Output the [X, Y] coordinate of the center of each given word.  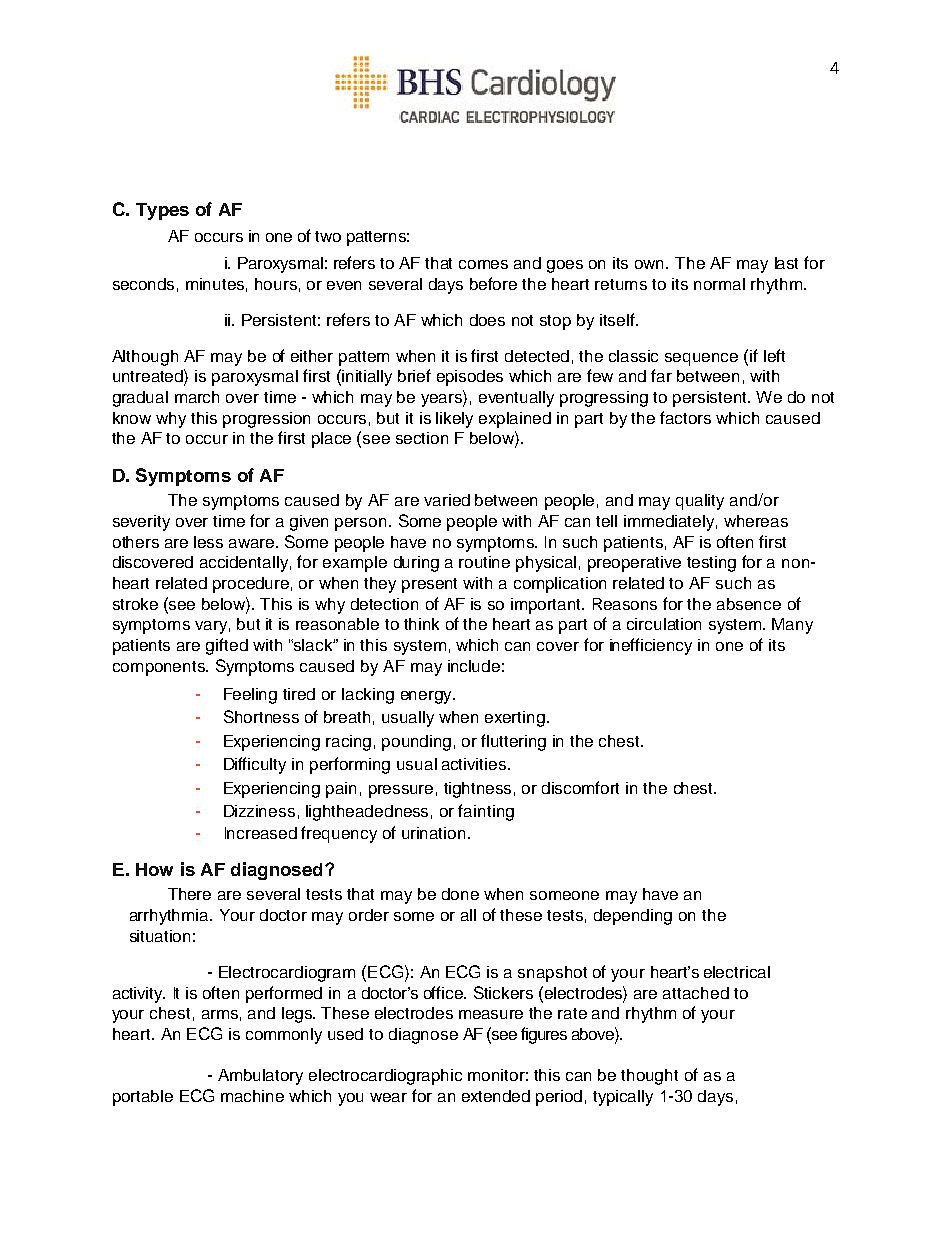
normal [719, 284]
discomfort [580, 787]
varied [447, 500]
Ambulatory [260, 1077]
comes [483, 264]
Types [162, 211]
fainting [486, 812]
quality [700, 502]
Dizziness [259, 811]
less [208, 542]
